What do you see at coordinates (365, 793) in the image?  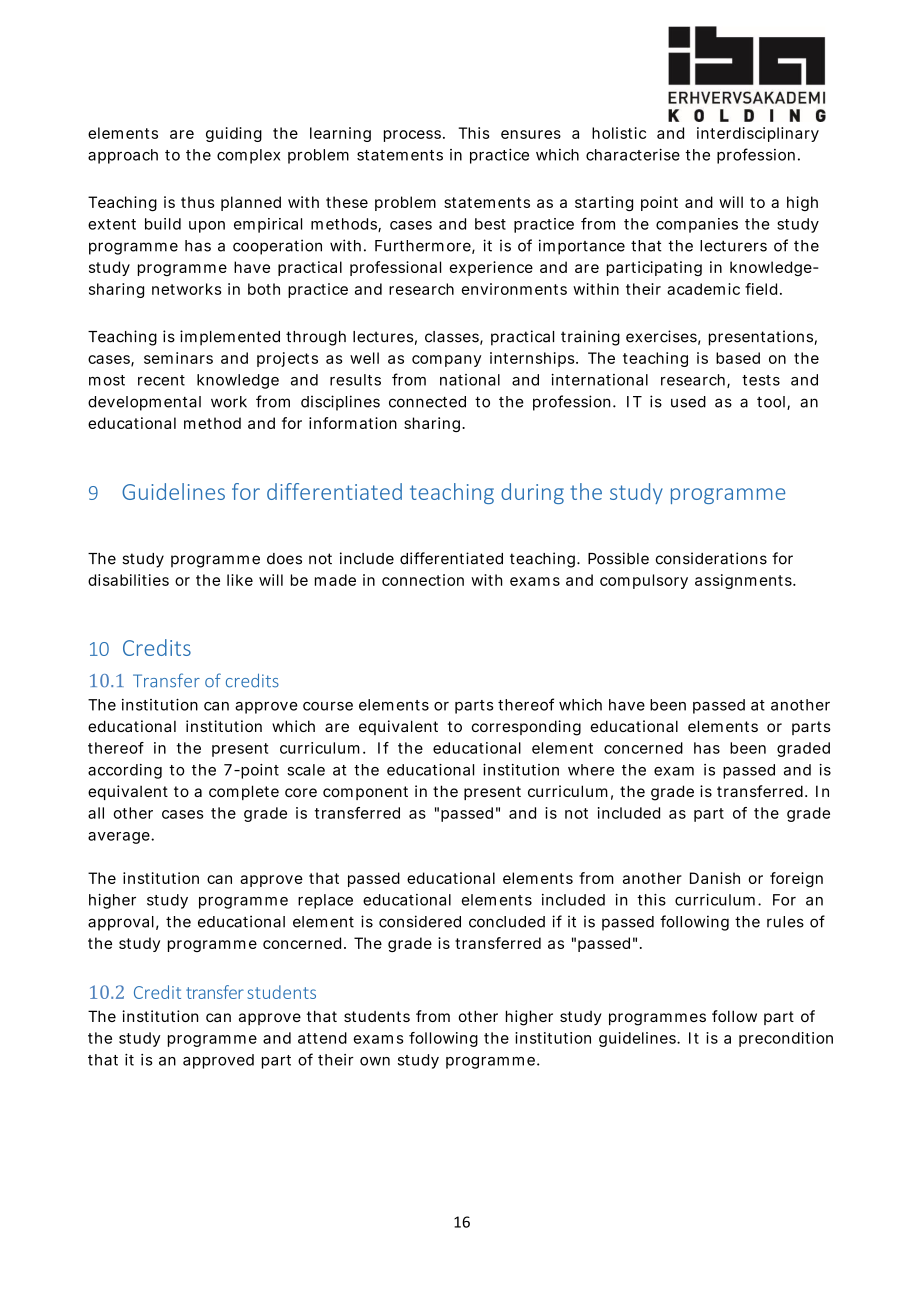 I see `component` at bounding box center [365, 793].
